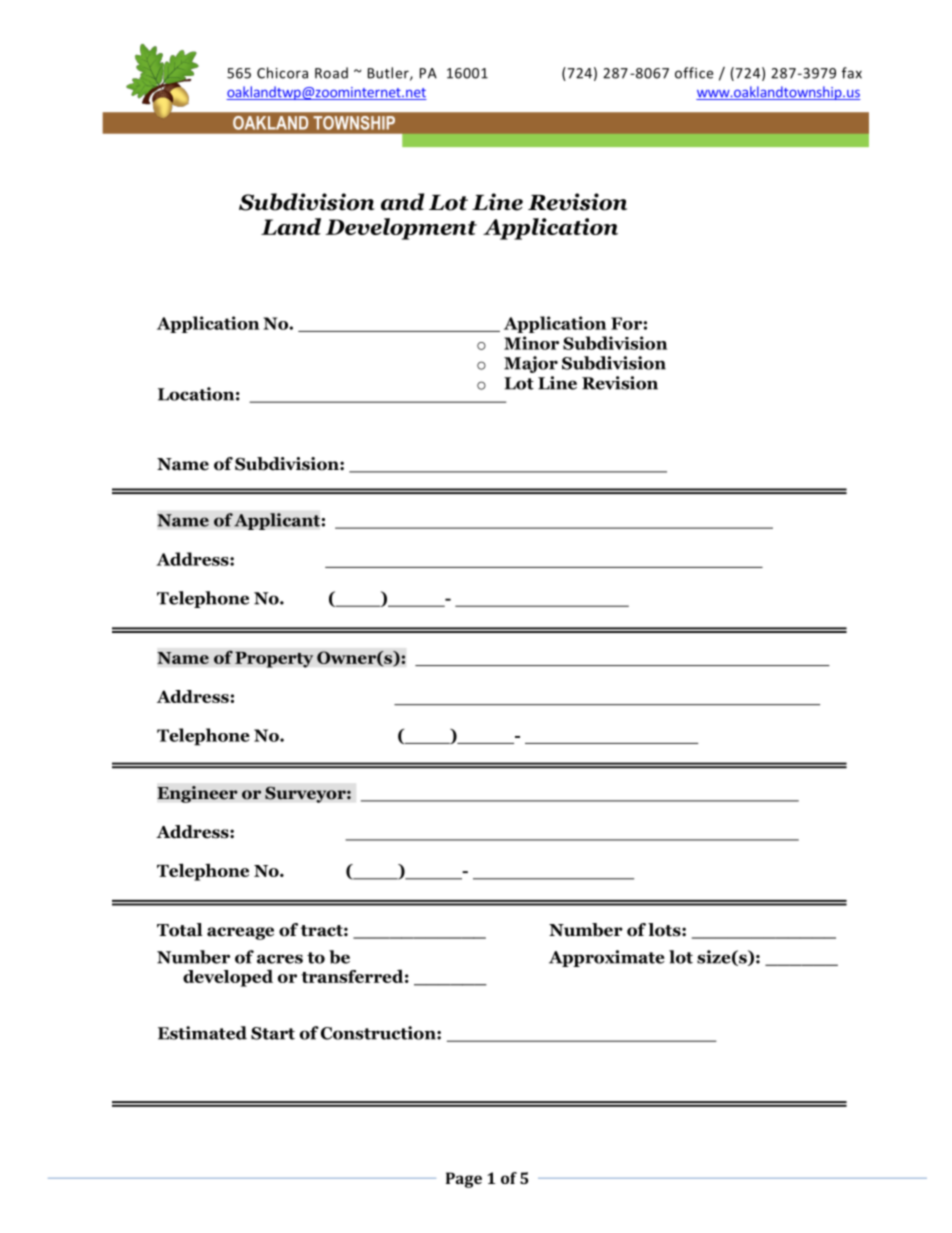 The image size is (952, 1233). What do you see at coordinates (331, 73) in the image?
I see `Road` at bounding box center [331, 73].
